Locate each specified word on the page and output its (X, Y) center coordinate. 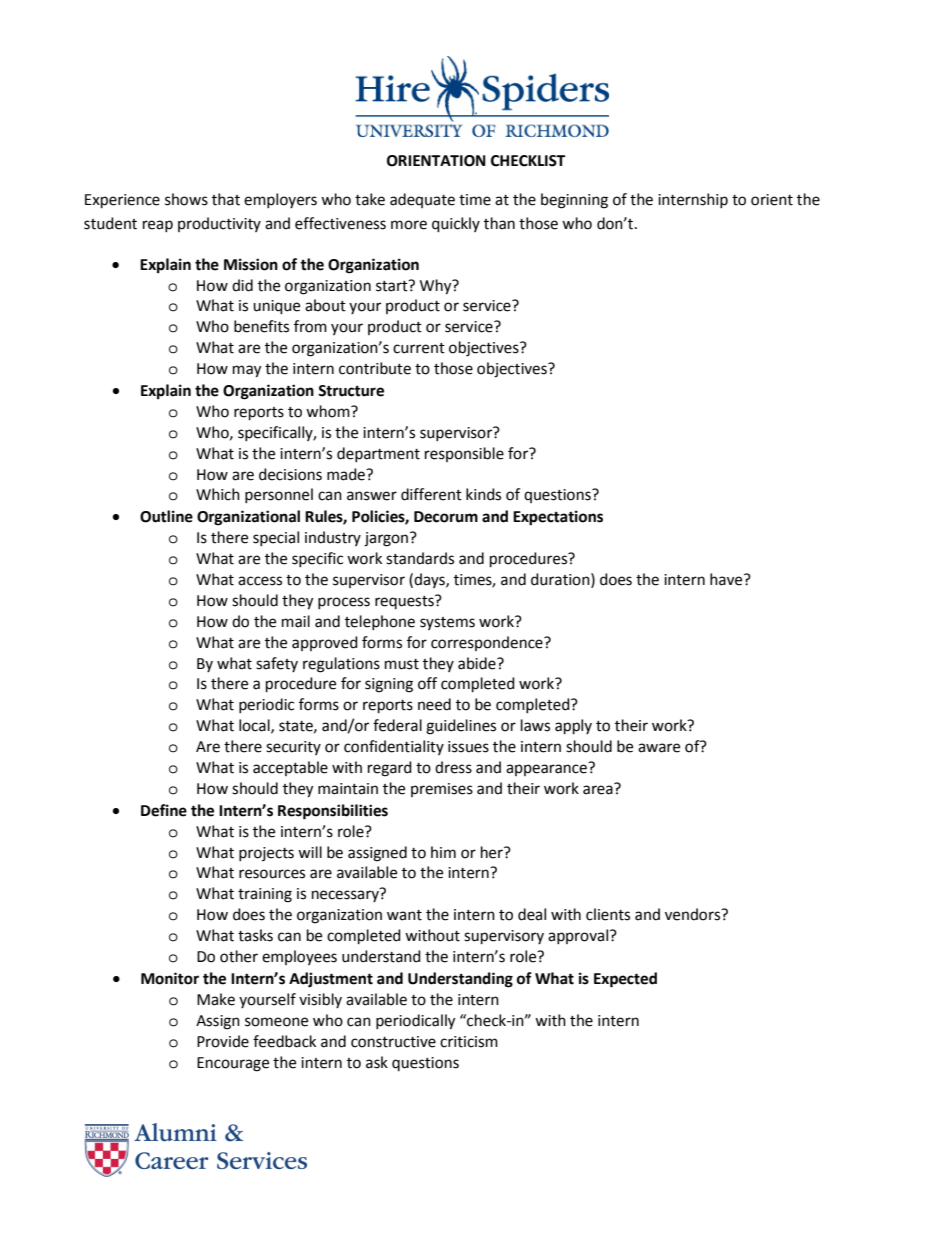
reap (158, 226)
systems (447, 623)
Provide (223, 1041)
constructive (393, 1042)
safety (277, 664)
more (409, 225)
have (727, 579)
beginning (574, 201)
